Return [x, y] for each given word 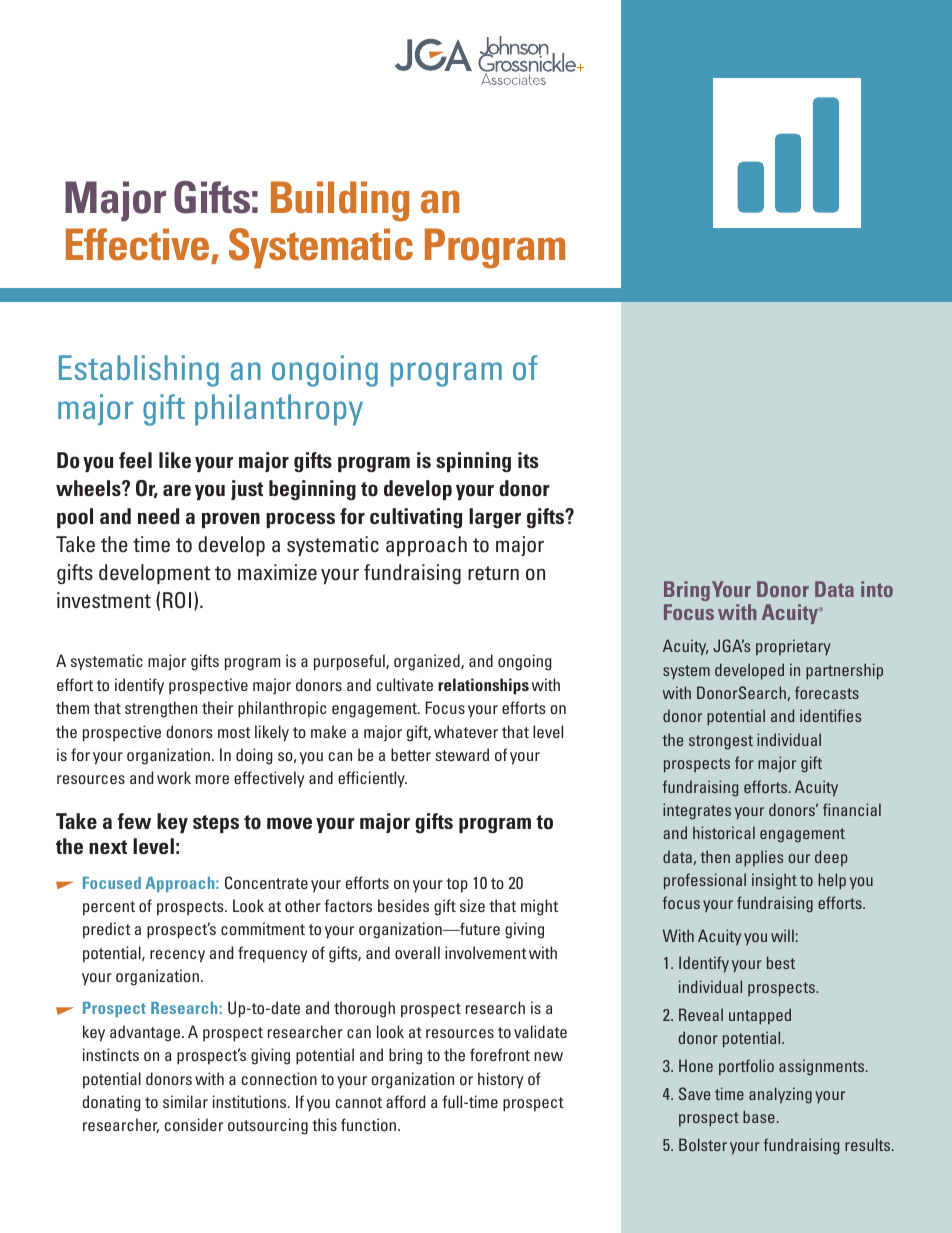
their [217, 707]
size [472, 905]
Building [340, 201]
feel [135, 460]
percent [109, 908]
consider [194, 1124]
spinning [473, 462]
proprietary [793, 647]
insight [774, 881]
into [877, 589]
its [528, 460]
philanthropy [279, 410]
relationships [483, 686]
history [501, 1080]
